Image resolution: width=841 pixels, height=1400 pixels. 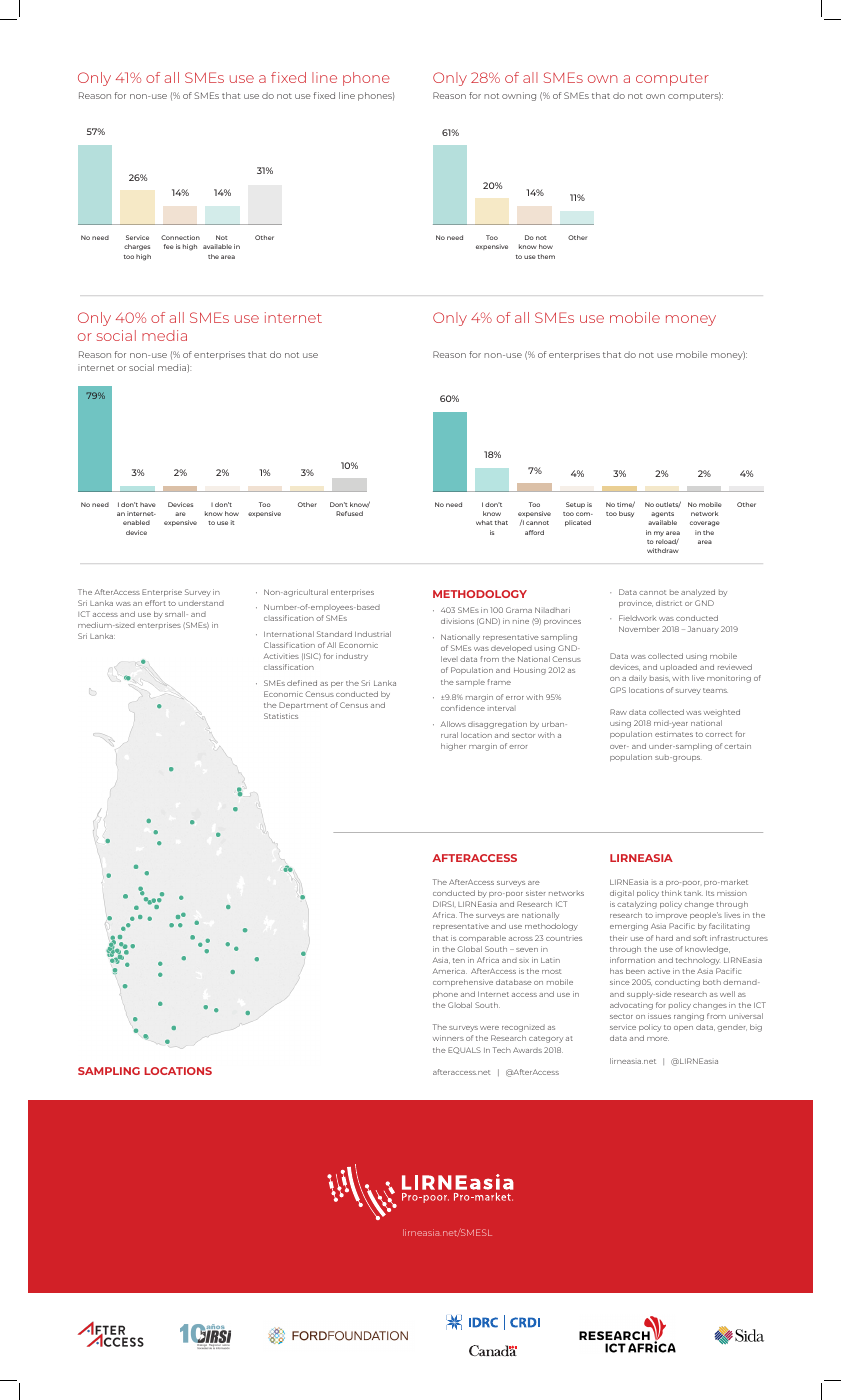 I want to click on have, so click(x=148, y=504).
